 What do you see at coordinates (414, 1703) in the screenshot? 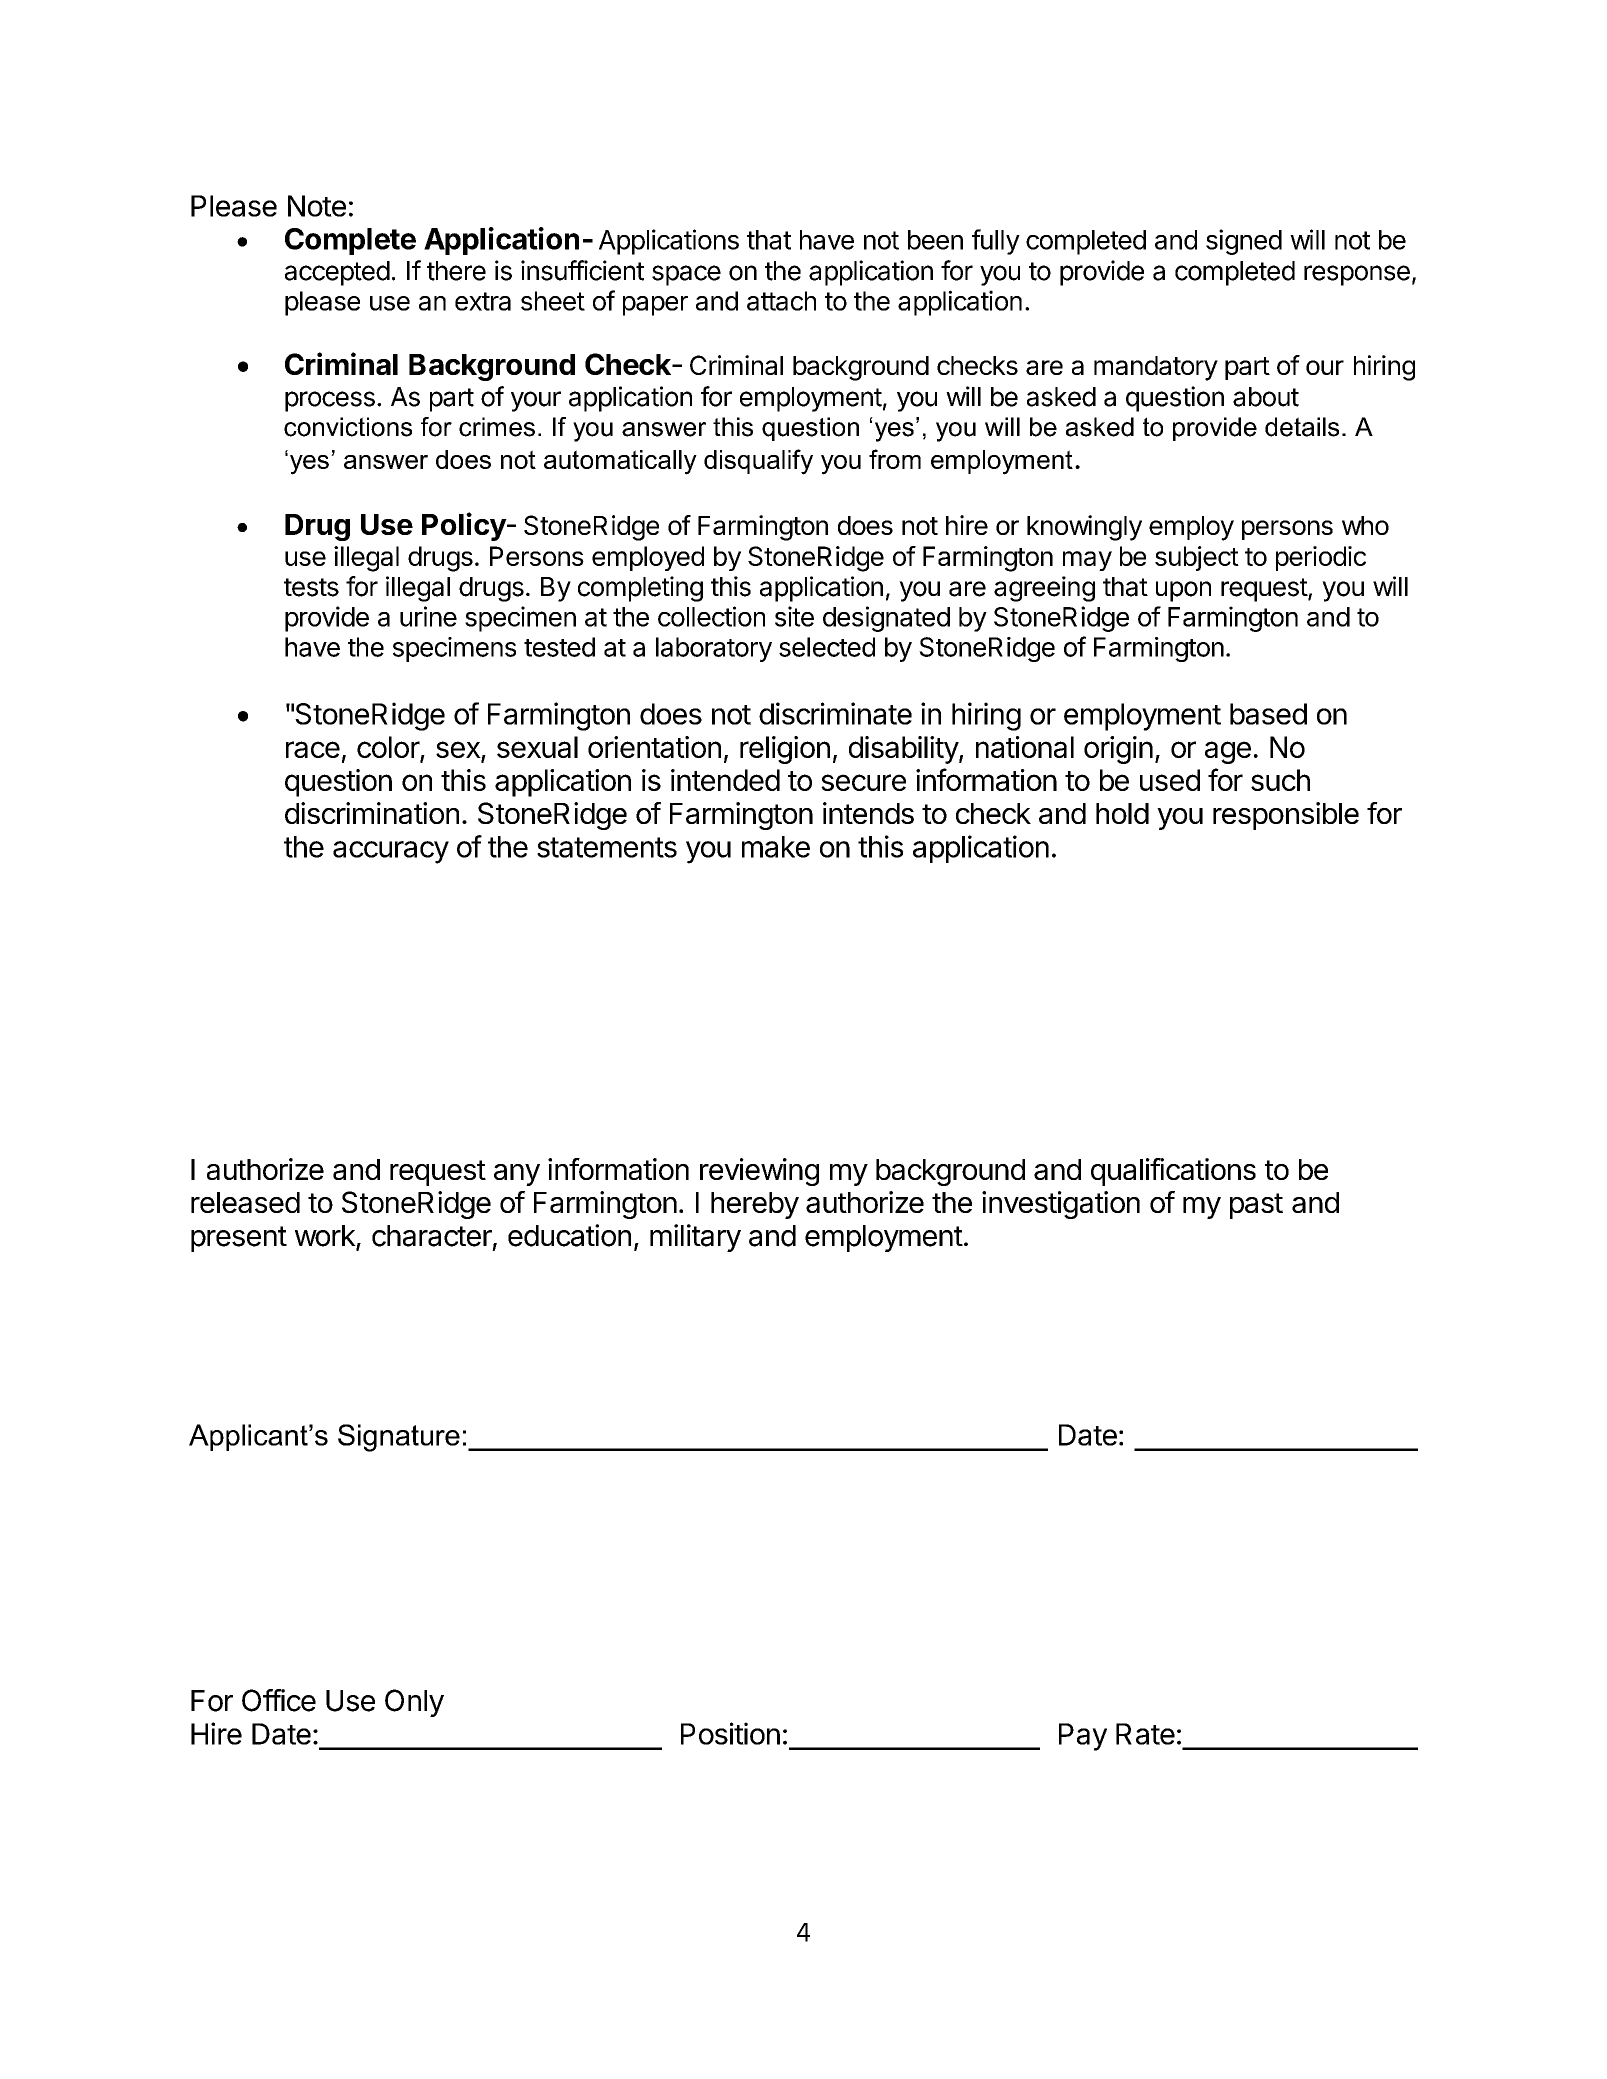
I see `Only` at bounding box center [414, 1703].
